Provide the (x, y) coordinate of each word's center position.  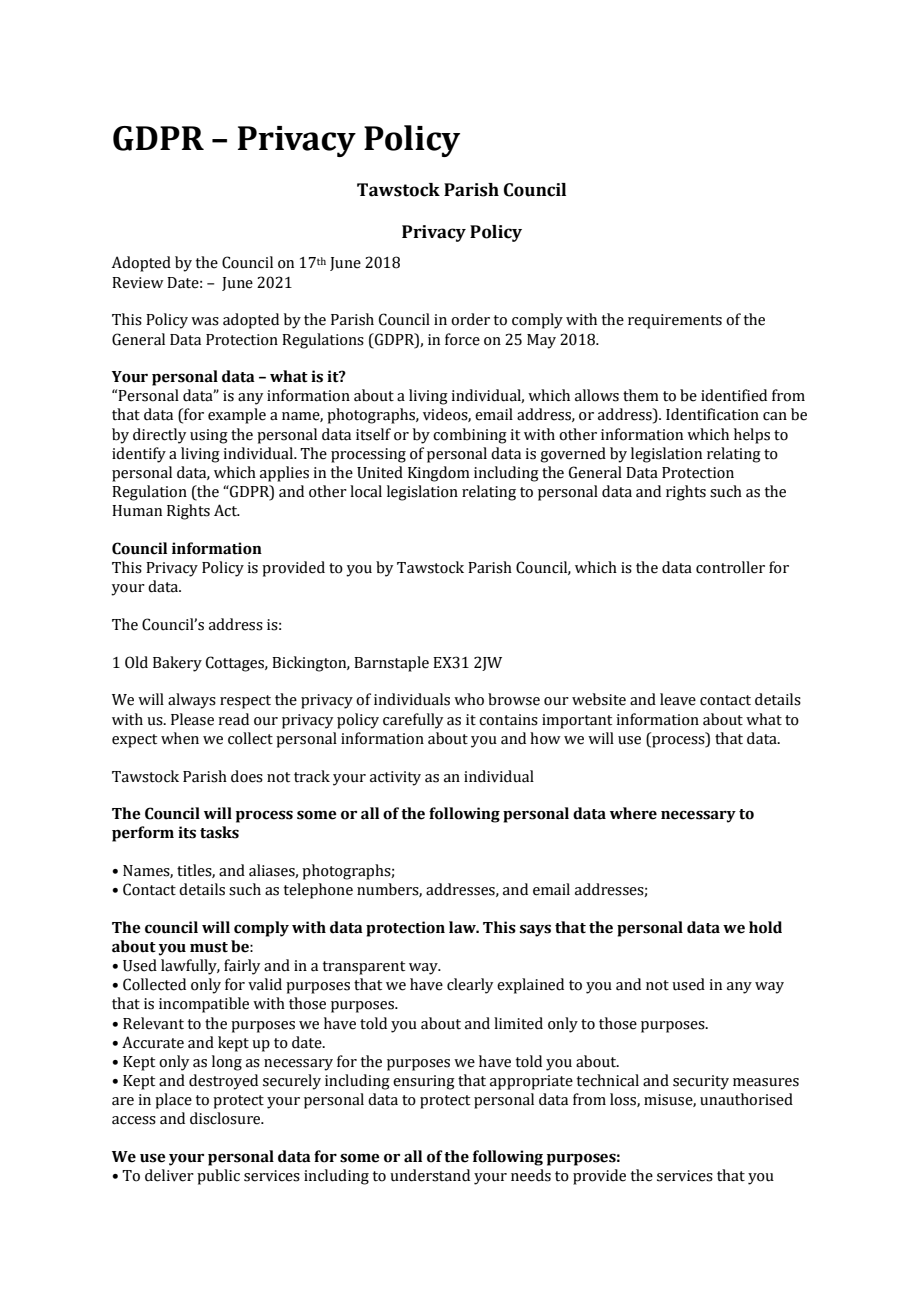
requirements (675, 321)
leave (678, 699)
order (470, 319)
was (205, 321)
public (218, 1177)
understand (430, 1175)
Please (192, 719)
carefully (413, 721)
